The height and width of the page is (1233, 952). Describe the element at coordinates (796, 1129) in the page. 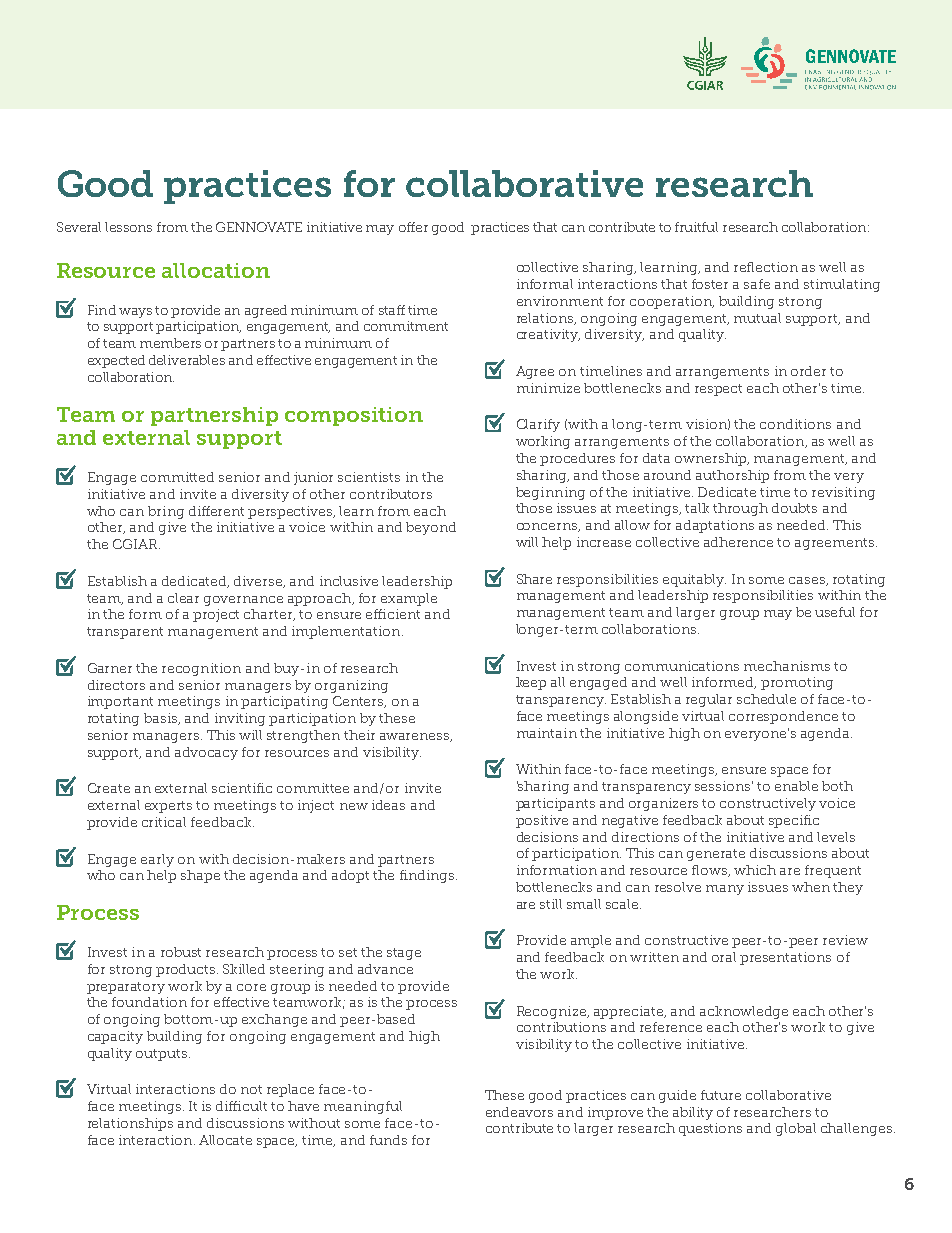

I see `global` at that location.
